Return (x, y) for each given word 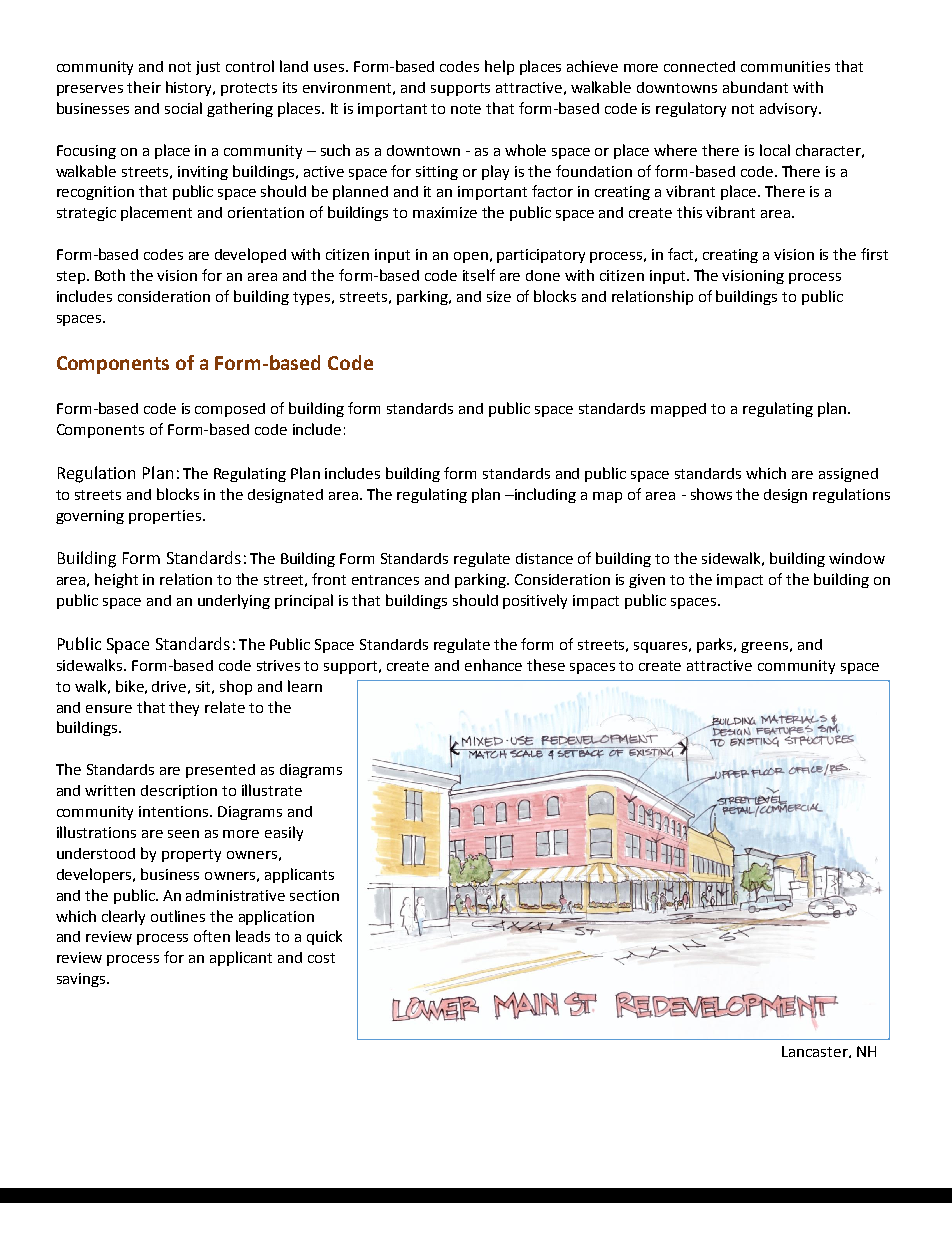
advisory (790, 110)
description (179, 792)
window (857, 558)
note (466, 109)
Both (110, 275)
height (116, 580)
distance (544, 558)
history (190, 88)
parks (716, 645)
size (499, 296)
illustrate (272, 790)
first (874, 254)
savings (82, 980)
